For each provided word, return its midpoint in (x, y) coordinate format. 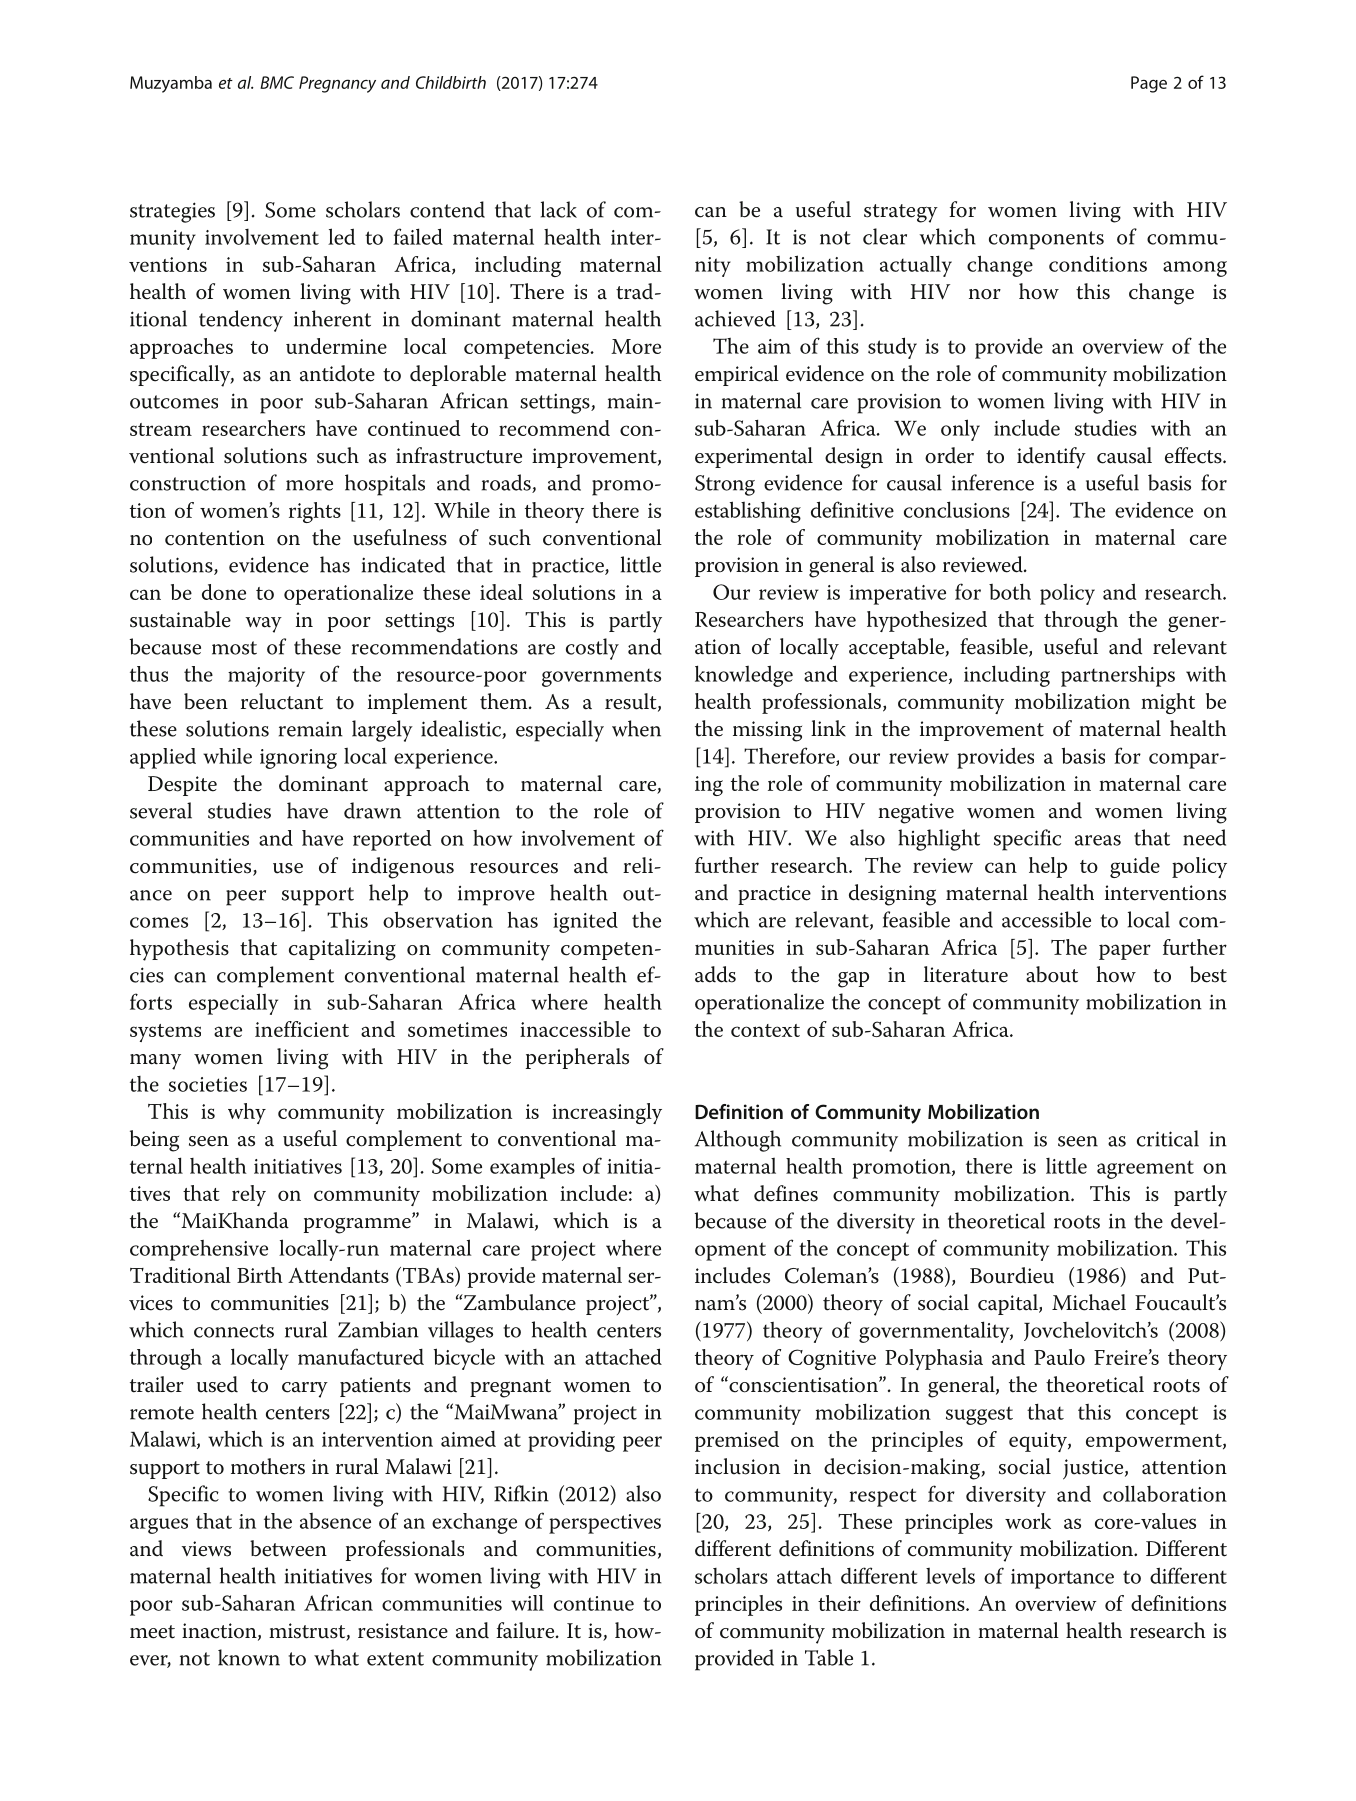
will (527, 1603)
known (249, 1657)
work (1028, 1521)
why (247, 1113)
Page (1149, 84)
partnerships (1118, 676)
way (263, 625)
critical (1168, 1138)
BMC (277, 82)
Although (738, 1141)
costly (592, 649)
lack (559, 209)
